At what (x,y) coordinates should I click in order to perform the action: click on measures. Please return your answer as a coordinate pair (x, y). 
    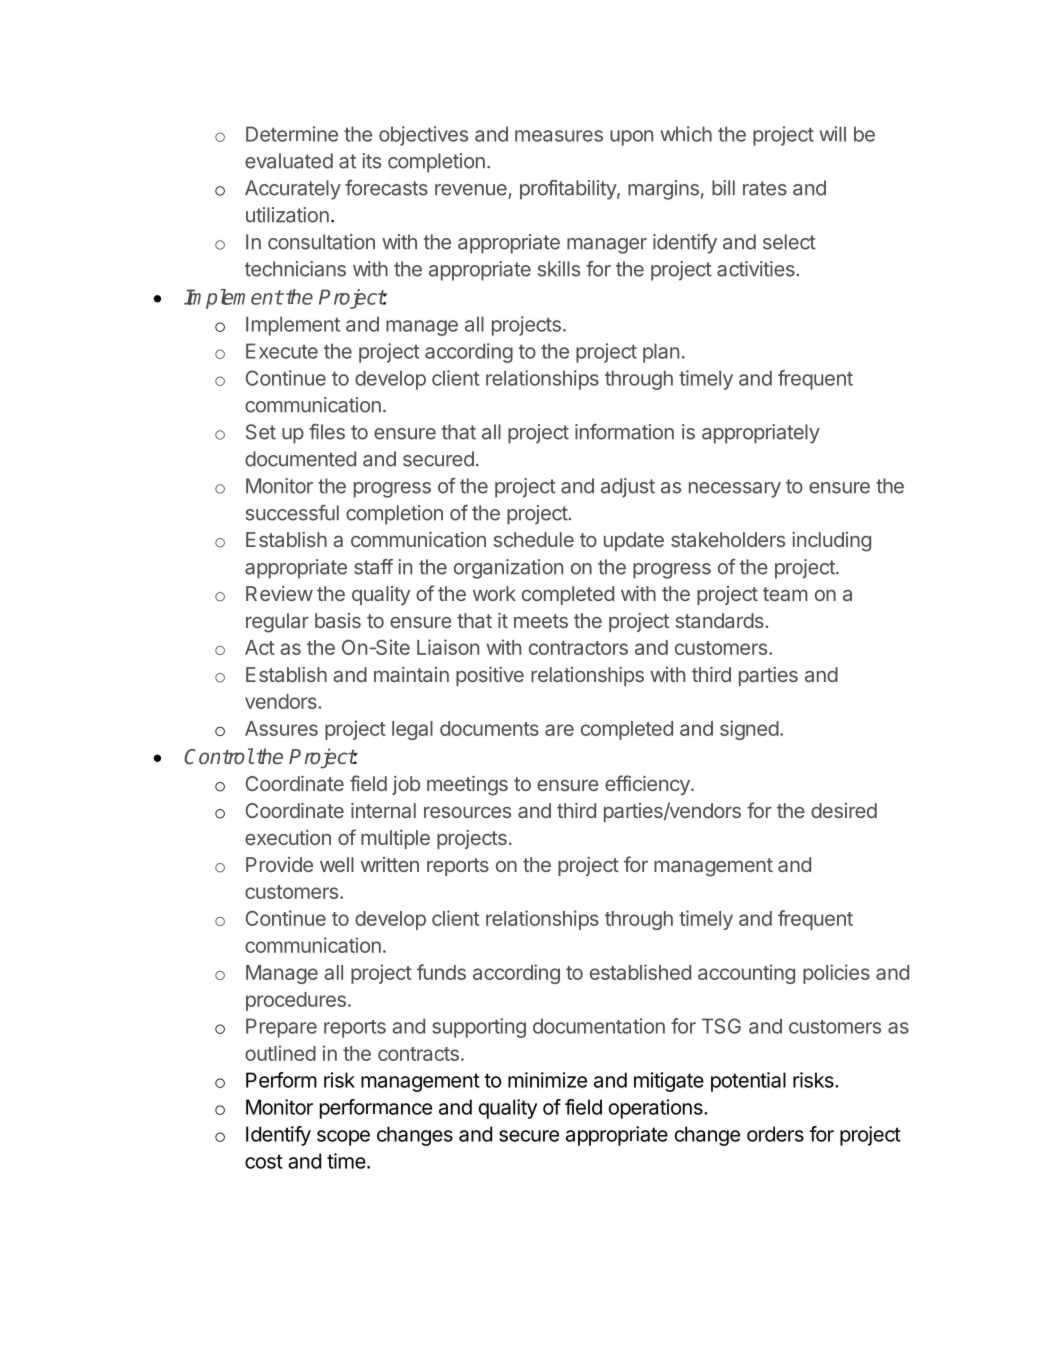
    Looking at the image, I should click on (559, 136).
